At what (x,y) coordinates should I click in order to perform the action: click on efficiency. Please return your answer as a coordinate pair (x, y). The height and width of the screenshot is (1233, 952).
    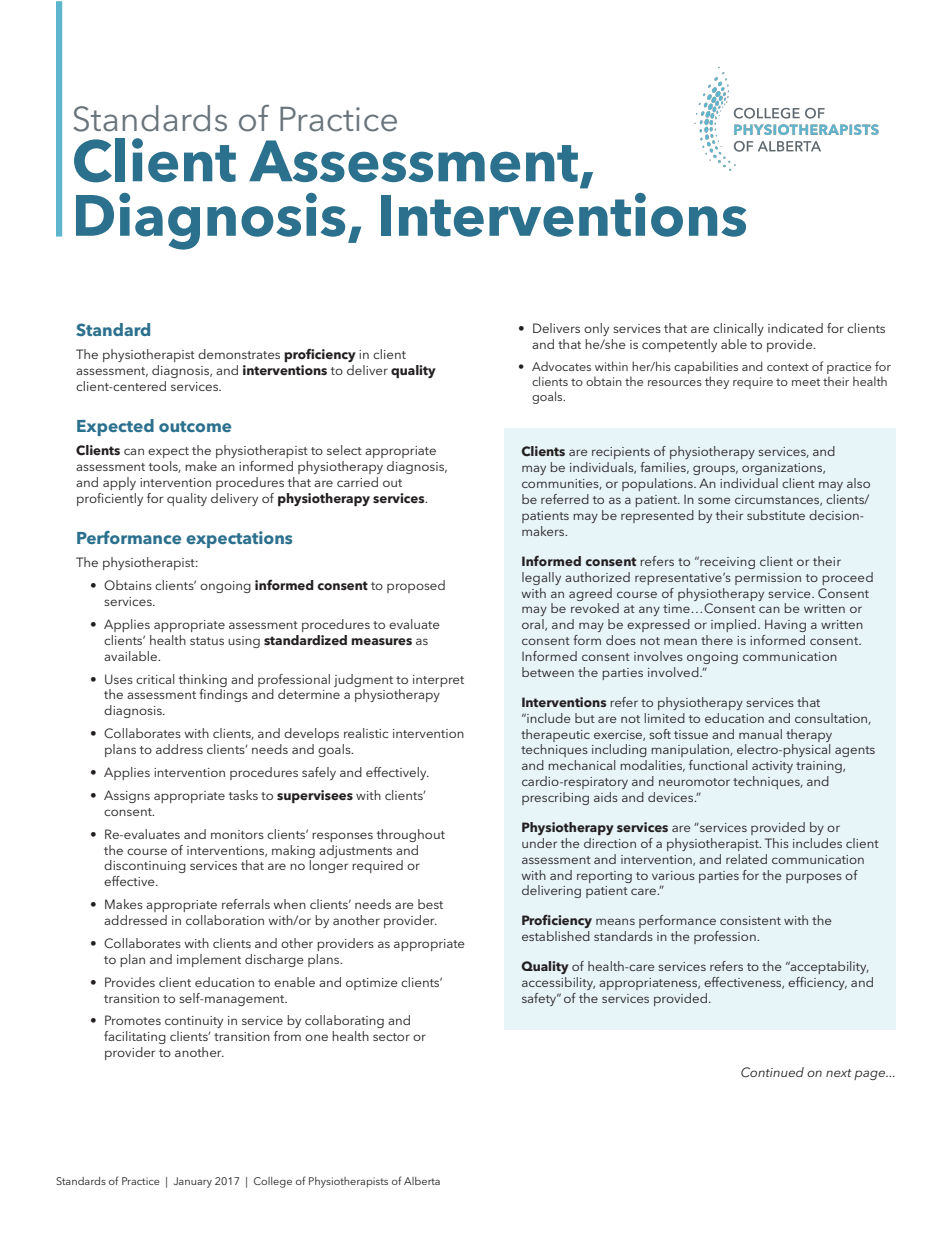
    Looking at the image, I should click on (817, 983).
